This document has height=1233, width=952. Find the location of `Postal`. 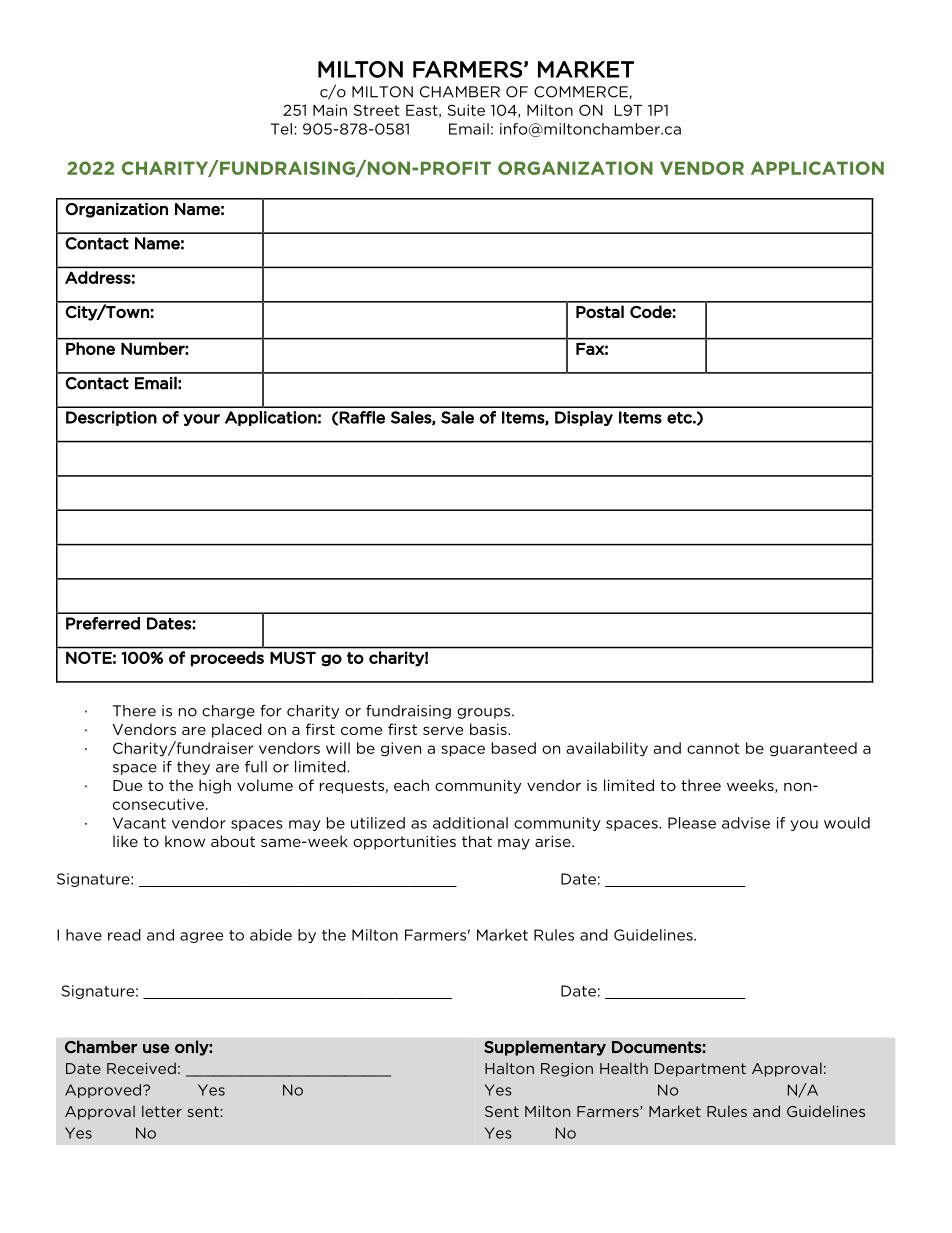

Postal is located at coordinates (600, 311).
